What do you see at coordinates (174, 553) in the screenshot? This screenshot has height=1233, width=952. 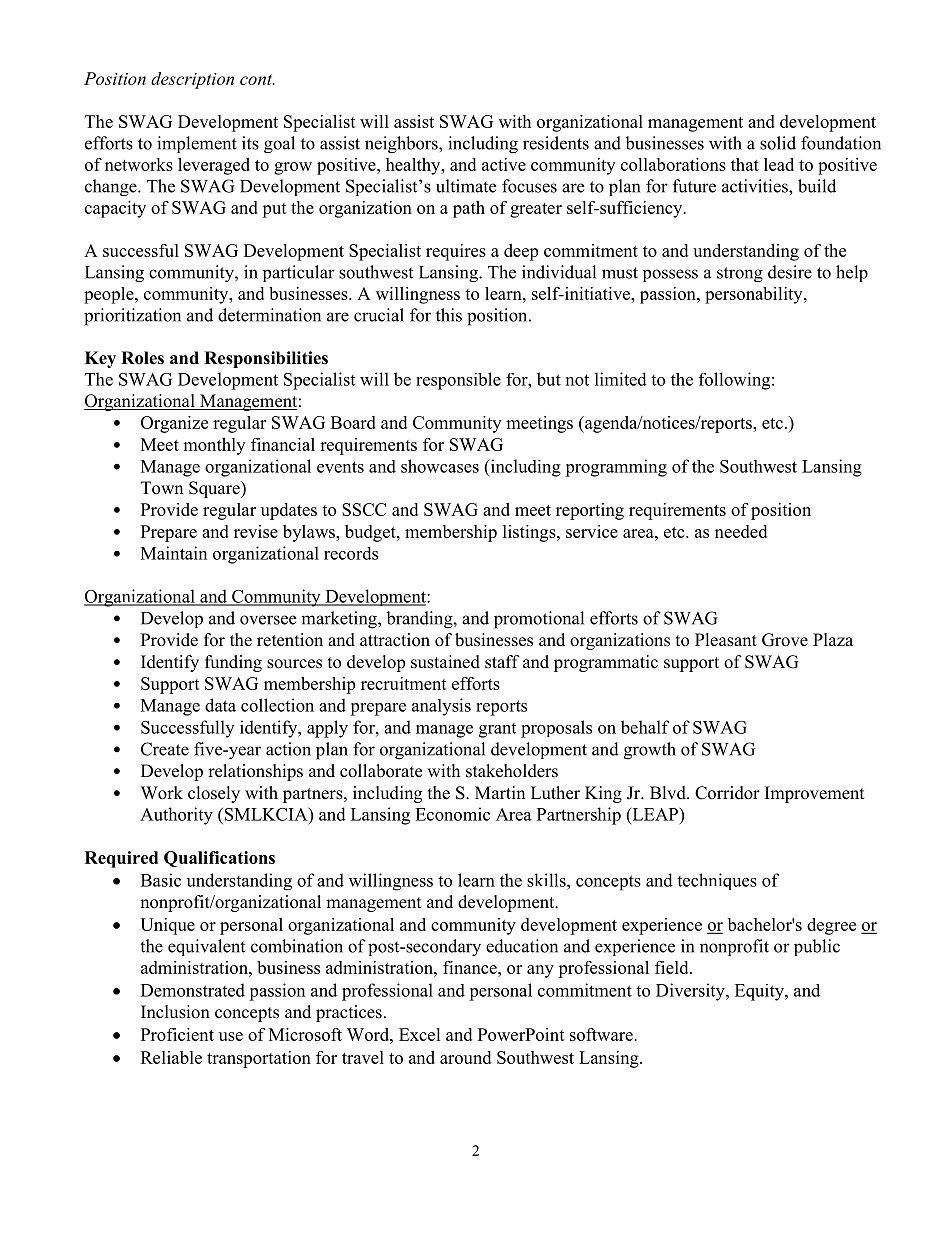 I see `Maintain` at bounding box center [174, 553].
